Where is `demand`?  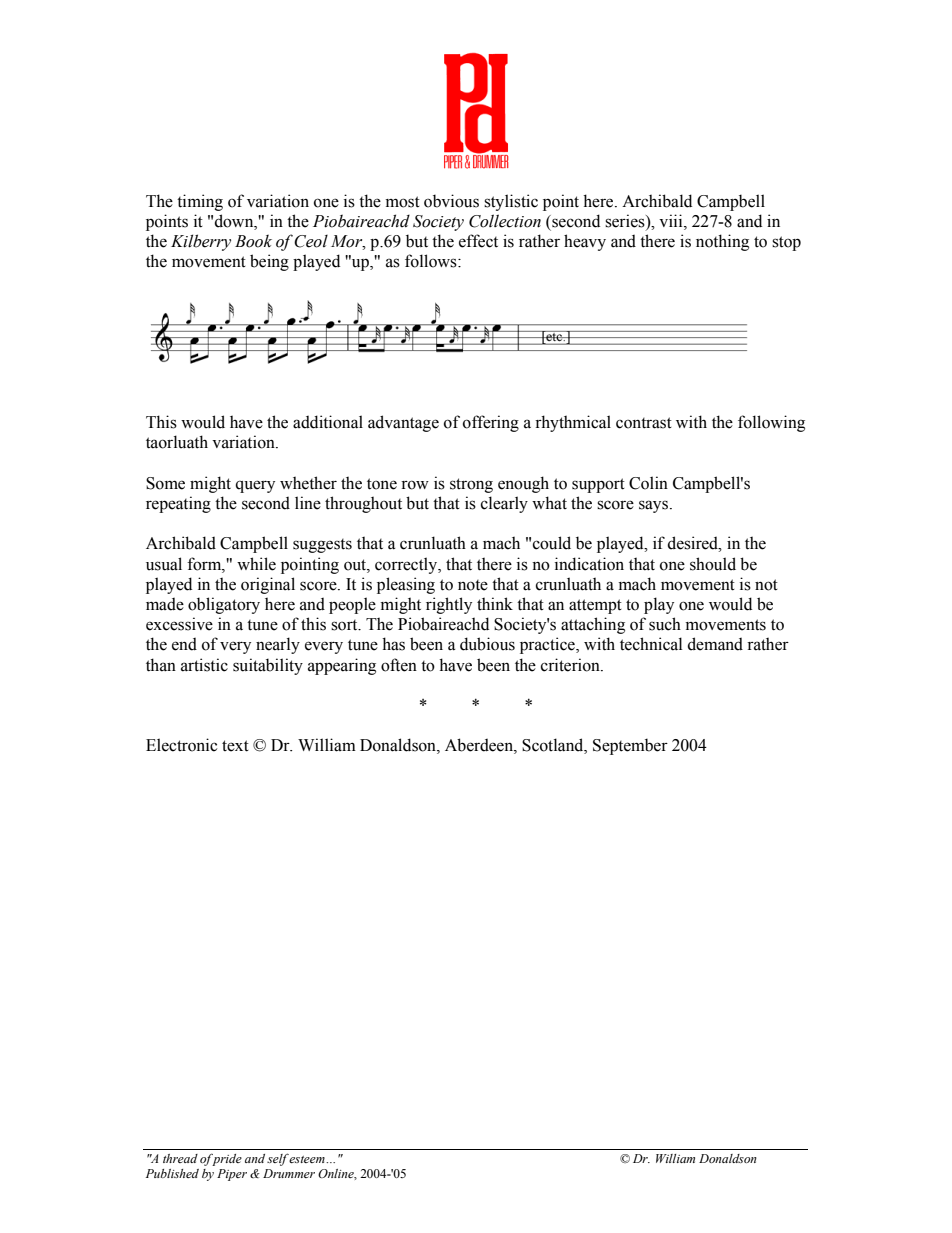 demand is located at coordinates (715, 644).
